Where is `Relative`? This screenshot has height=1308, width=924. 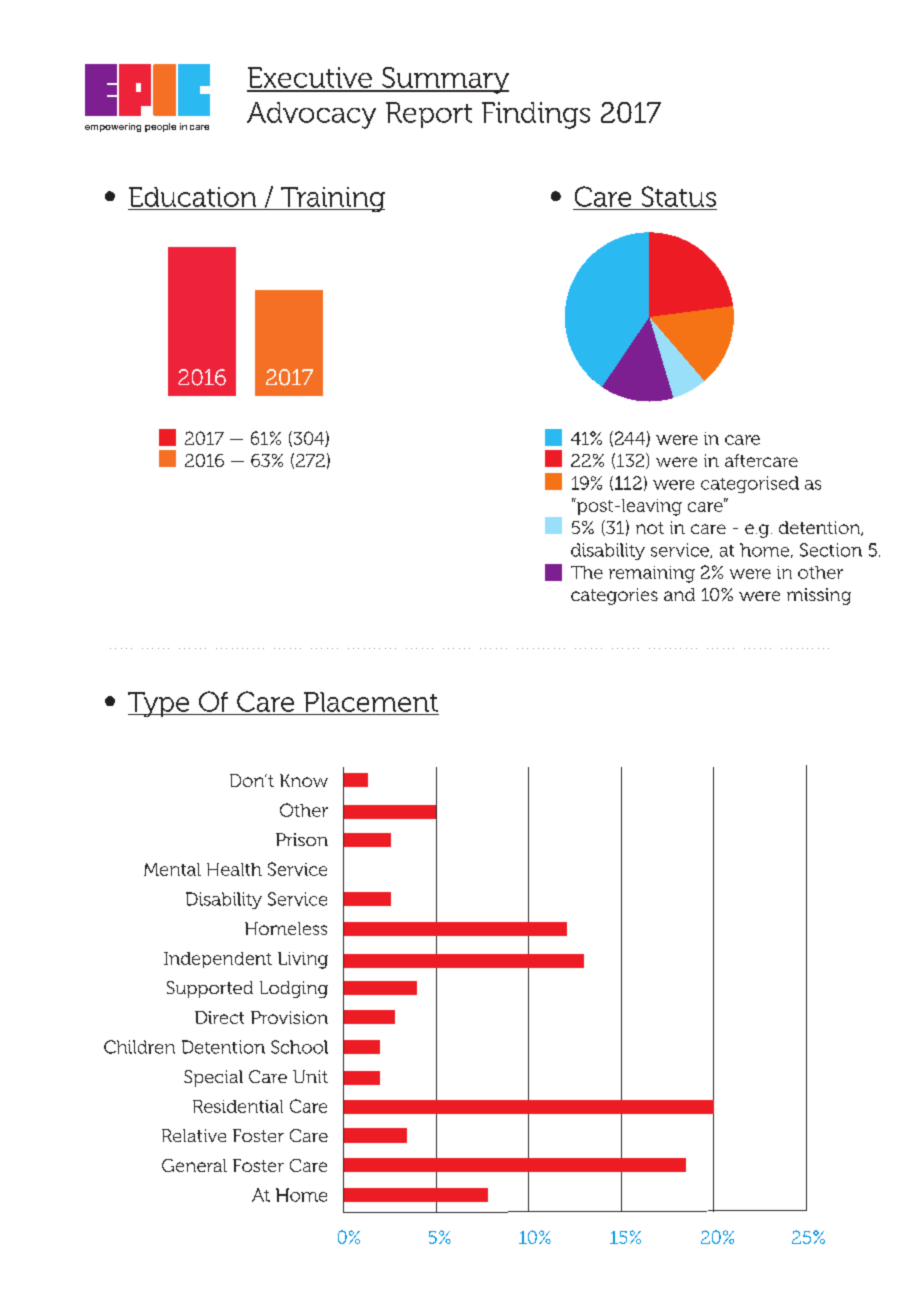 Relative is located at coordinates (194, 1135).
